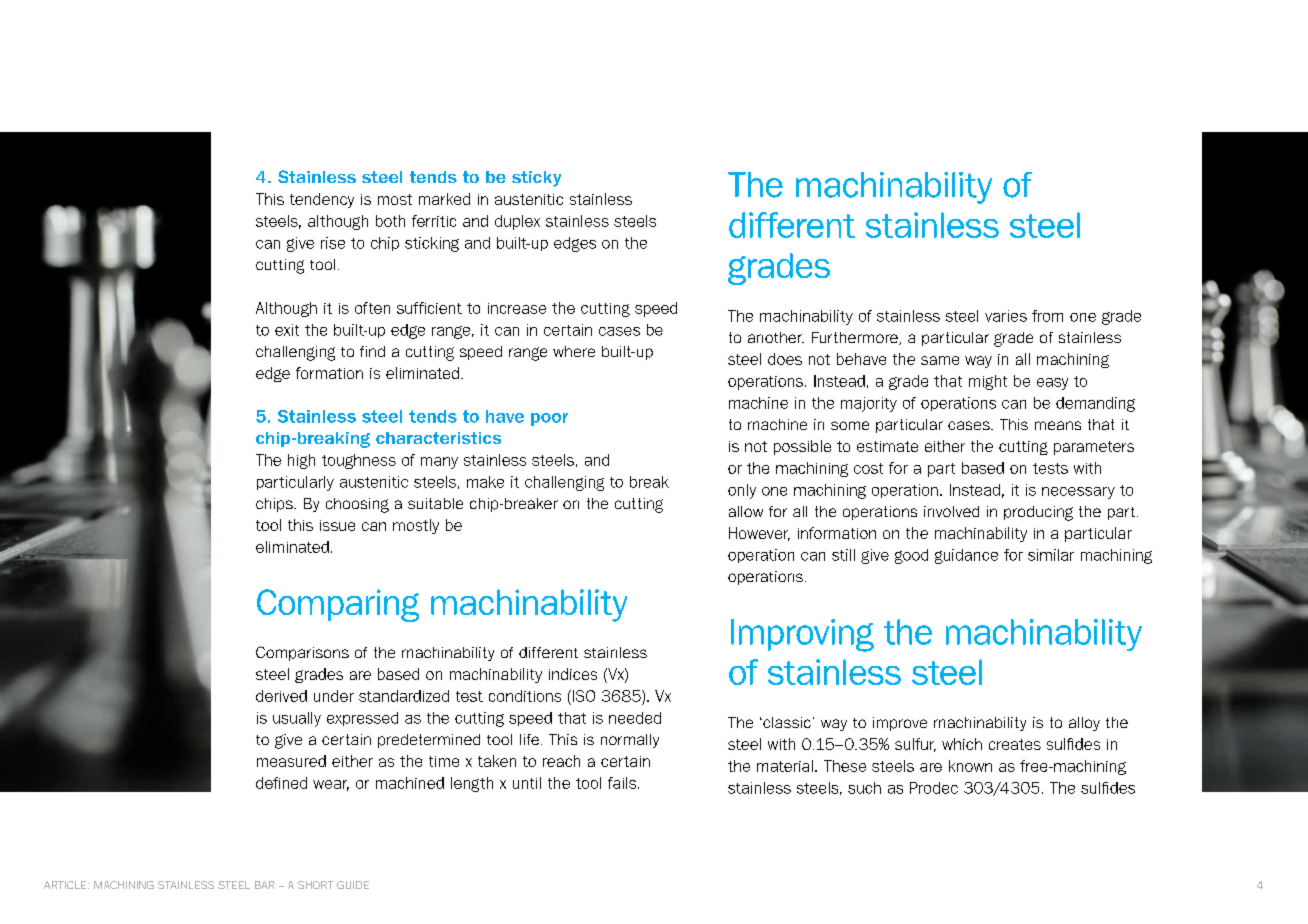  What do you see at coordinates (1006, 316) in the screenshot?
I see `varies` at bounding box center [1006, 316].
